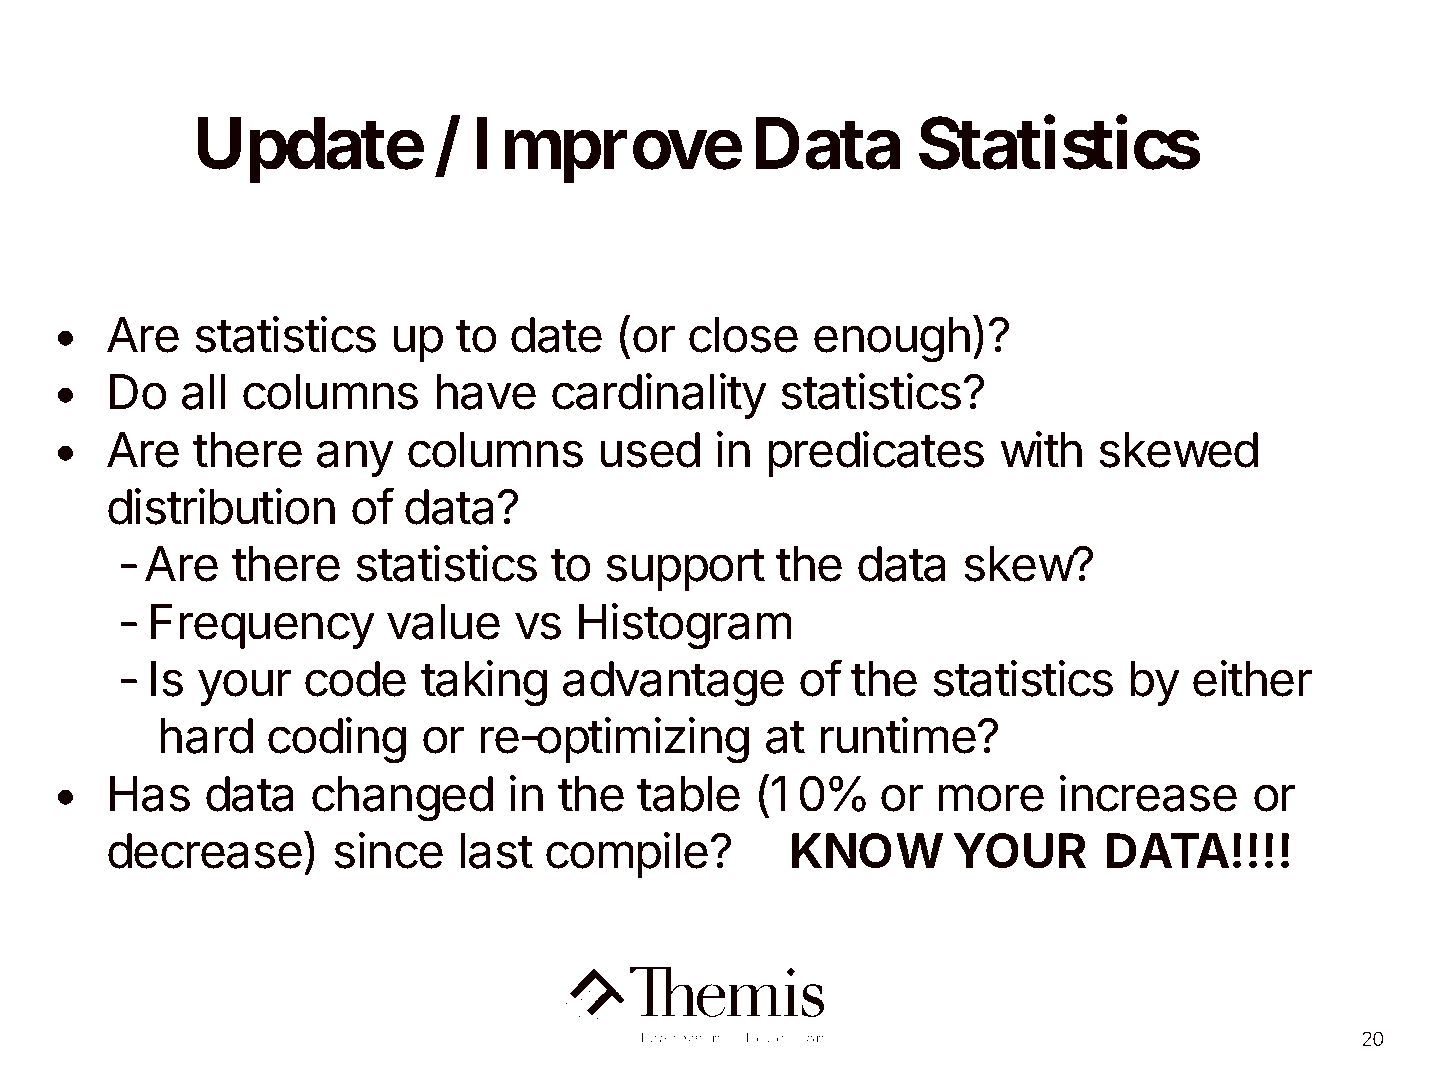  What do you see at coordinates (205, 851) in the screenshot?
I see `decrease` at bounding box center [205, 851].
